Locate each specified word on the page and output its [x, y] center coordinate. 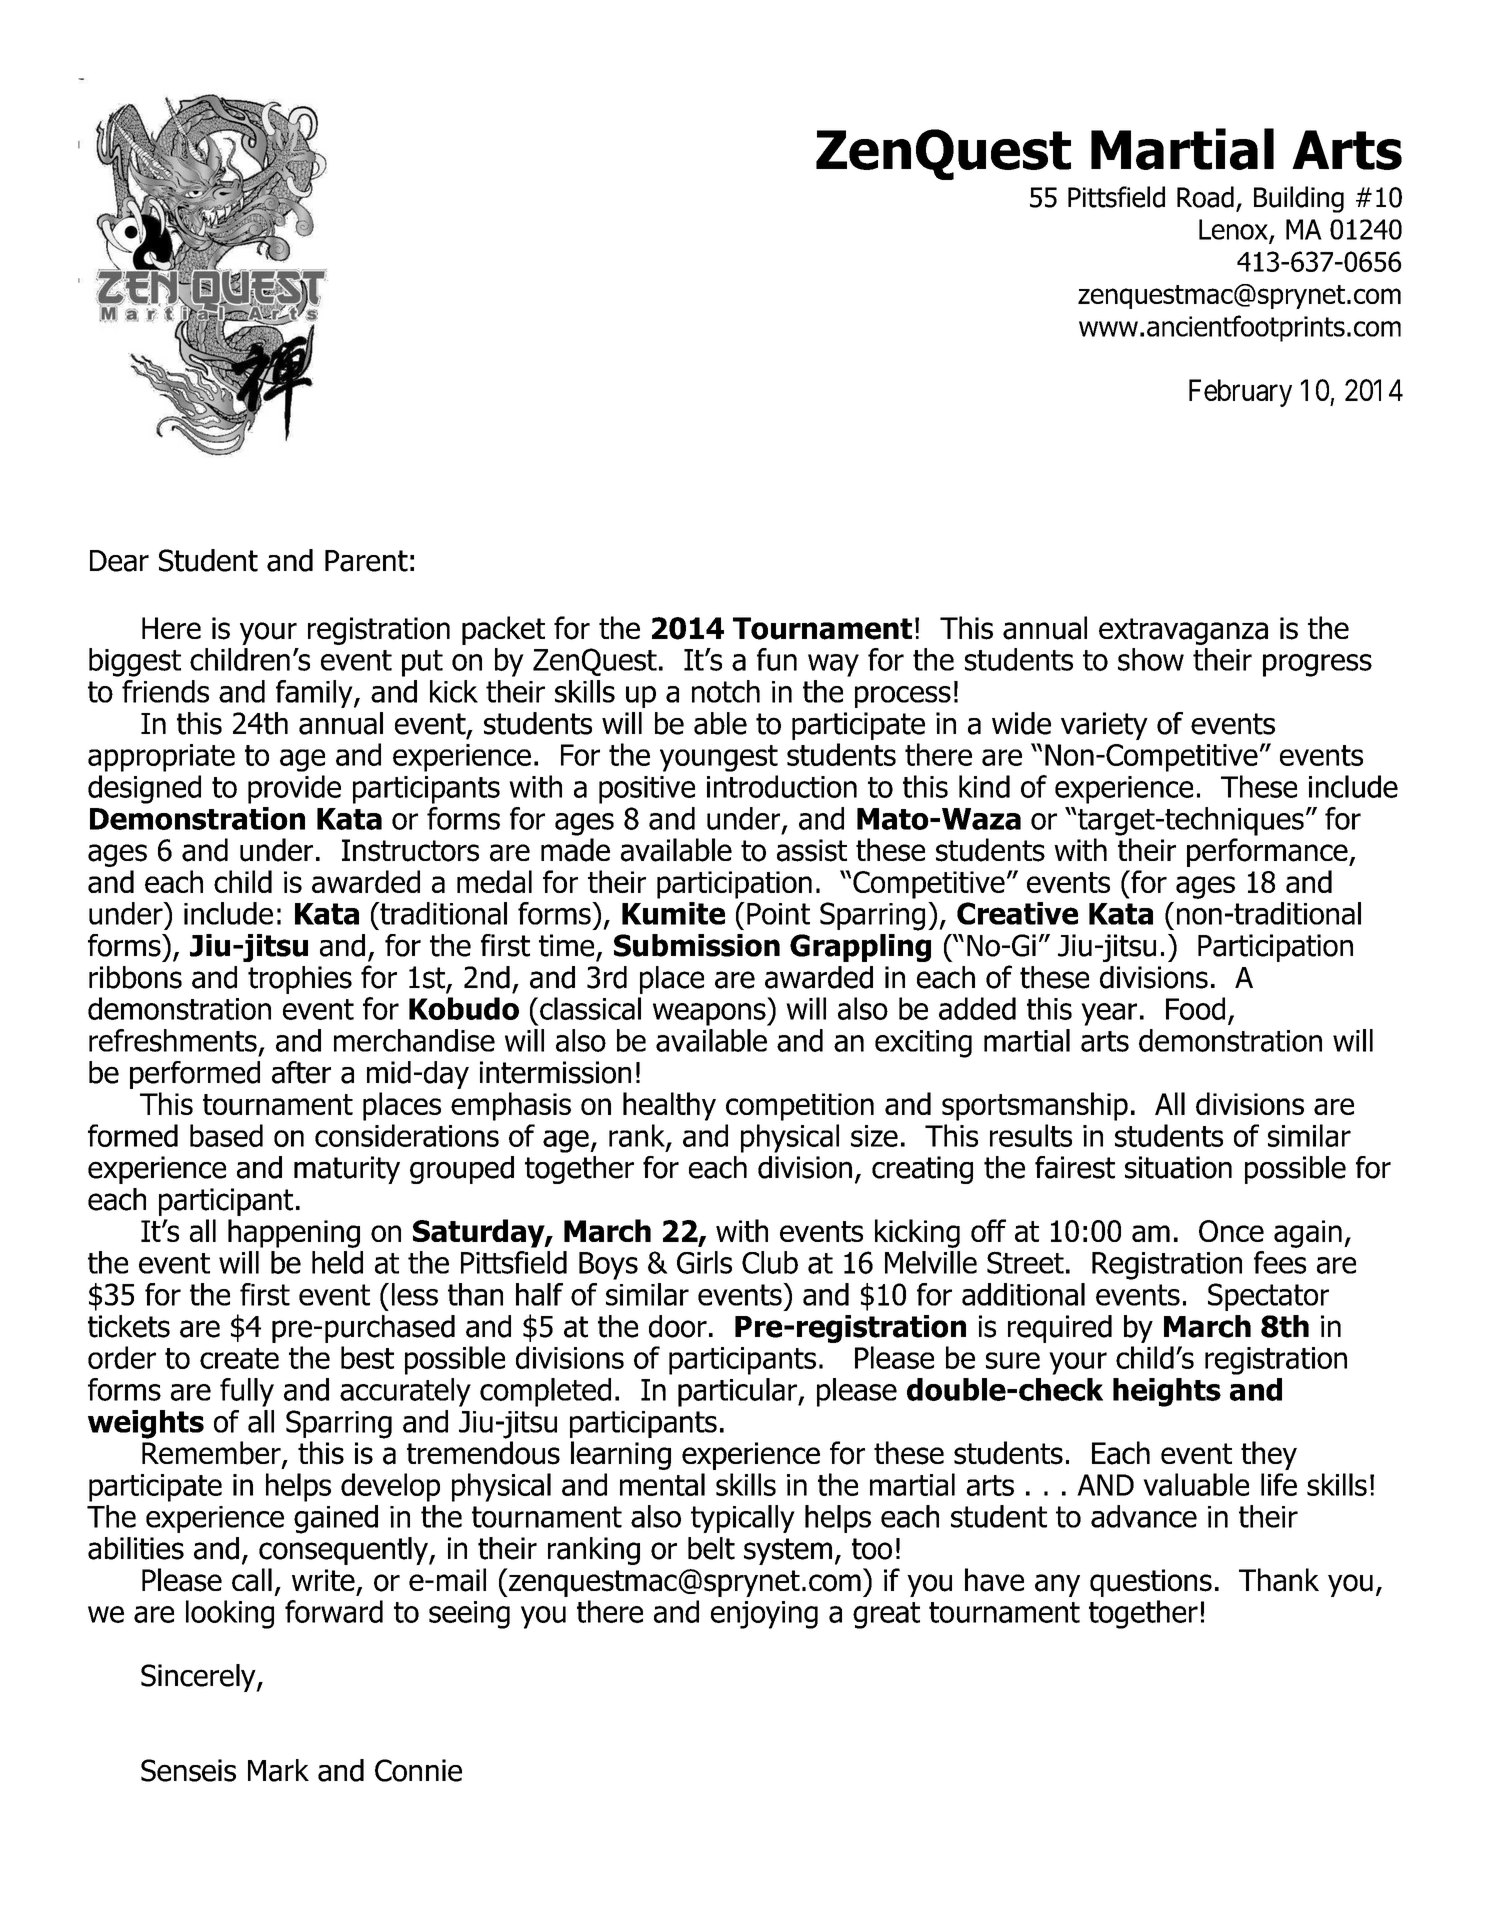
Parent [366, 561]
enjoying [764, 1615]
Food [1195, 1008]
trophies [300, 980]
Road [1205, 197]
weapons [710, 1014]
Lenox [1234, 230]
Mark [278, 1770]
